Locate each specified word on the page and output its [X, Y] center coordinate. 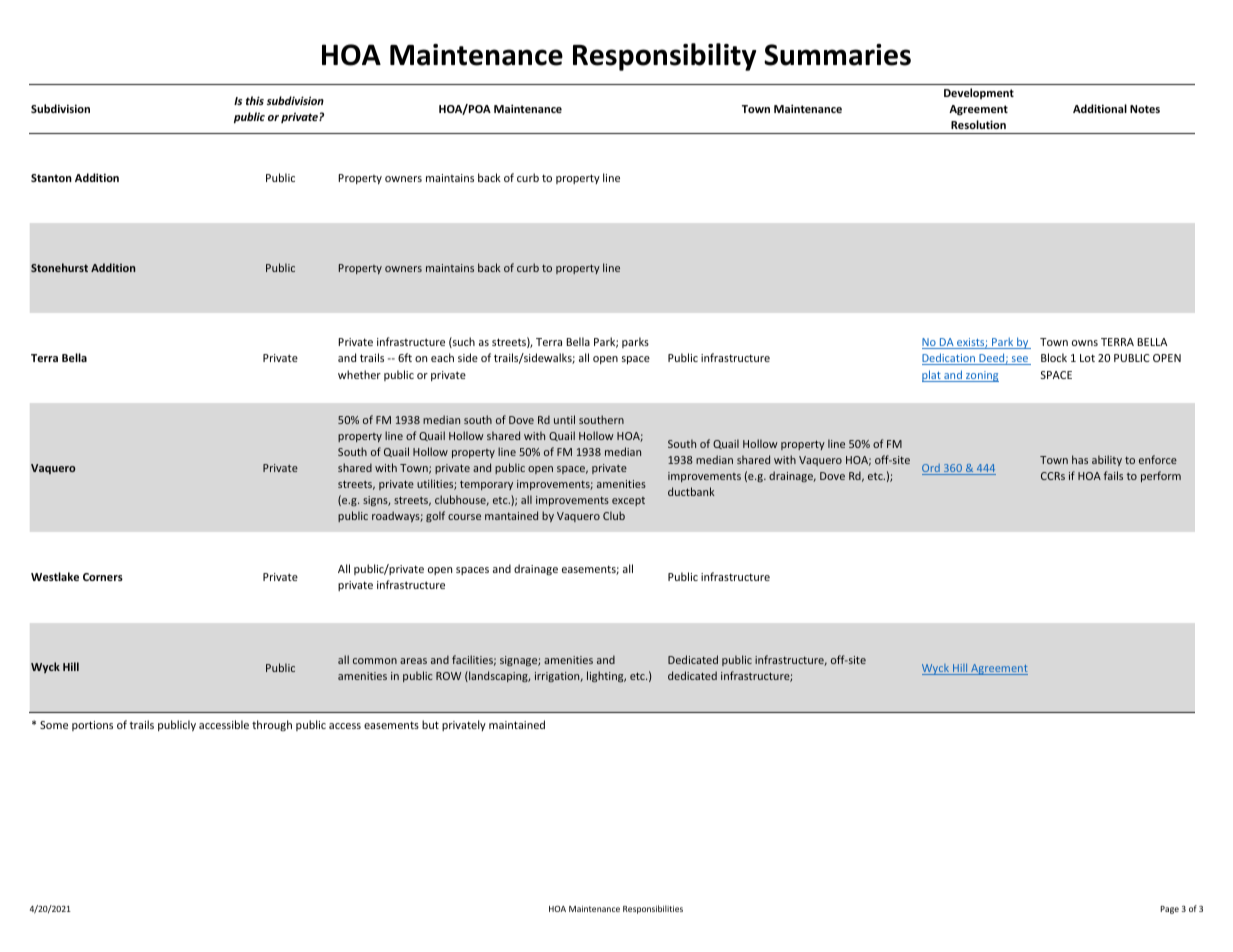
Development [979, 93]
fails [1113, 475]
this [255, 100]
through [272, 725]
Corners [103, 577]
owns [1085, 343]
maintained [517, 724]
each [442, 357]
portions [92, 726]
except [628, 501]
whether [359, 374]
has [1080, 459]
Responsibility [664, 57]
